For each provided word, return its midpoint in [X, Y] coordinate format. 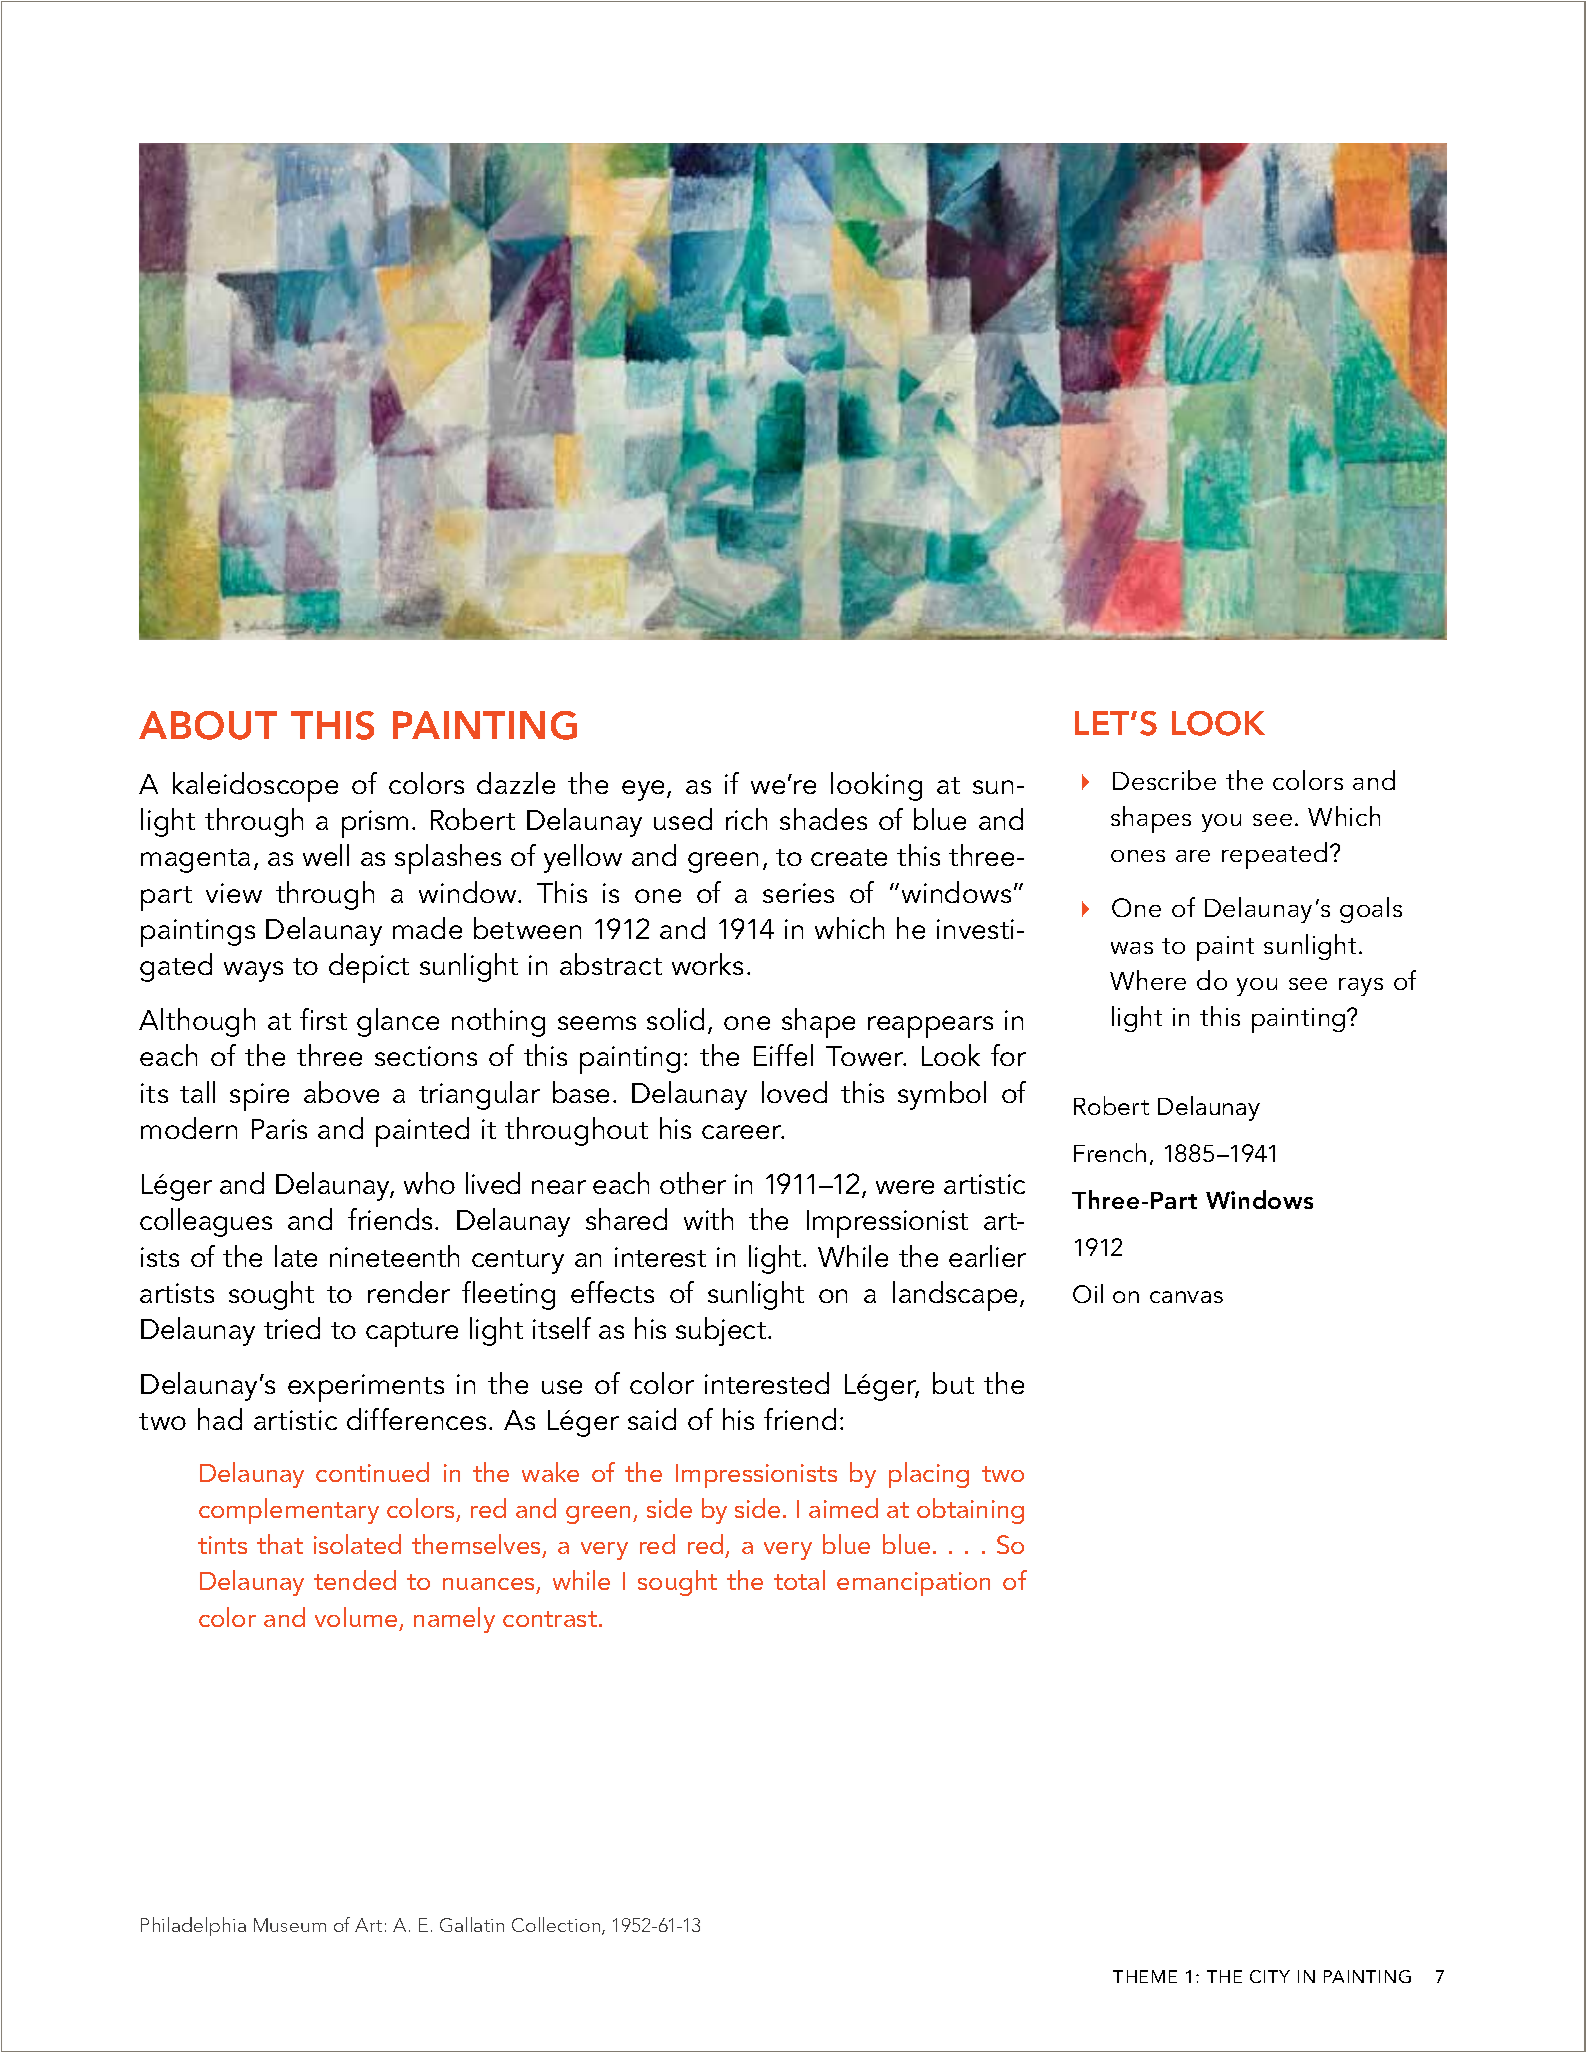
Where [1148, 980]
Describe [1164, 780]
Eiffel [783, 1055]
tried [292, 1328]
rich [746, 819]
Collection [557, 1926]
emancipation [913, 1584]
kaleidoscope [255, 787]
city [1270, 1976]
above [341, 1092]
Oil [1088, 1293]
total [799, 1580]
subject [722, 1331]
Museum [290, 1925]
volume [356, 1617]
